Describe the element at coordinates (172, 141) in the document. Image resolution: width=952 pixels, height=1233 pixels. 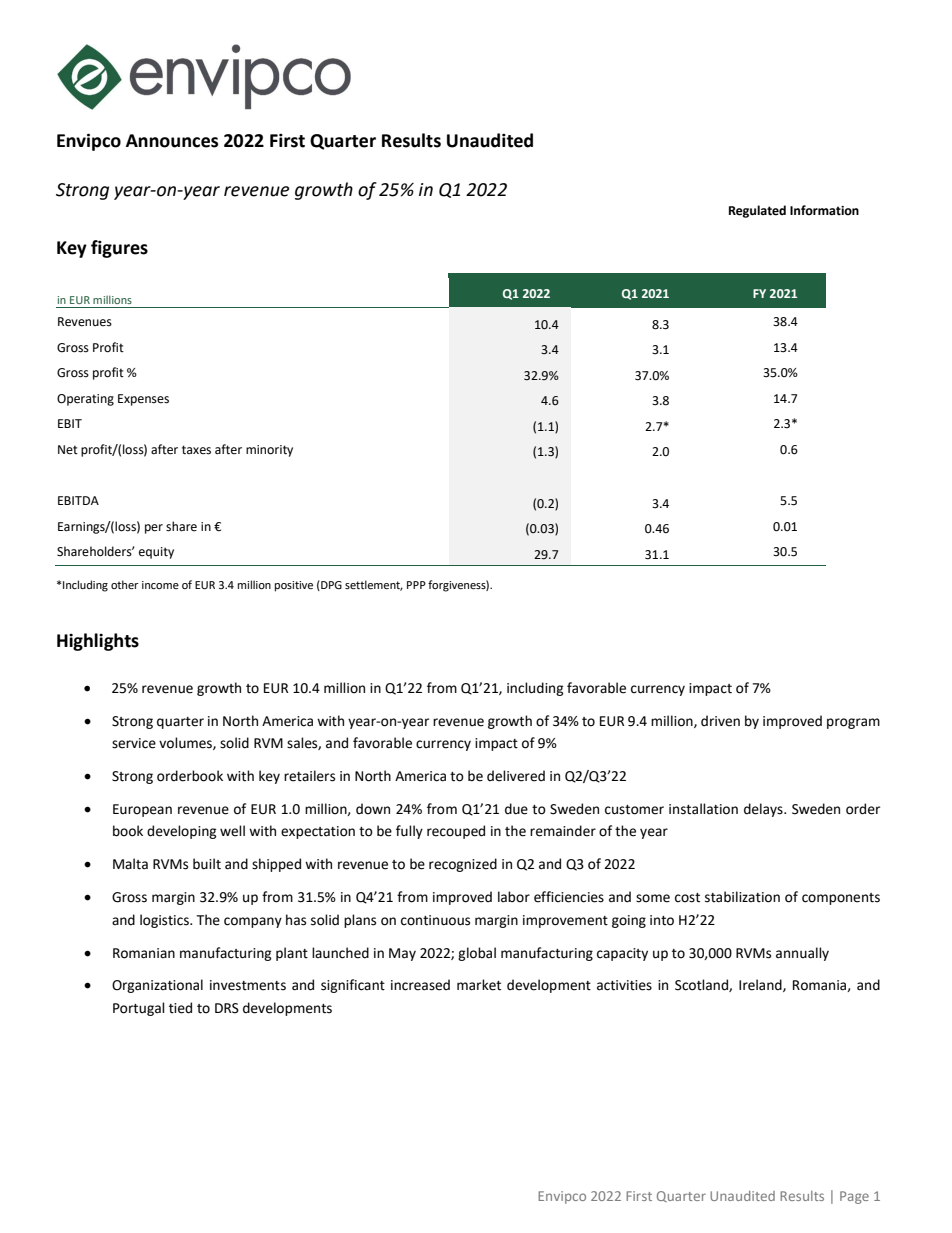
I see `Announces` at that location.
